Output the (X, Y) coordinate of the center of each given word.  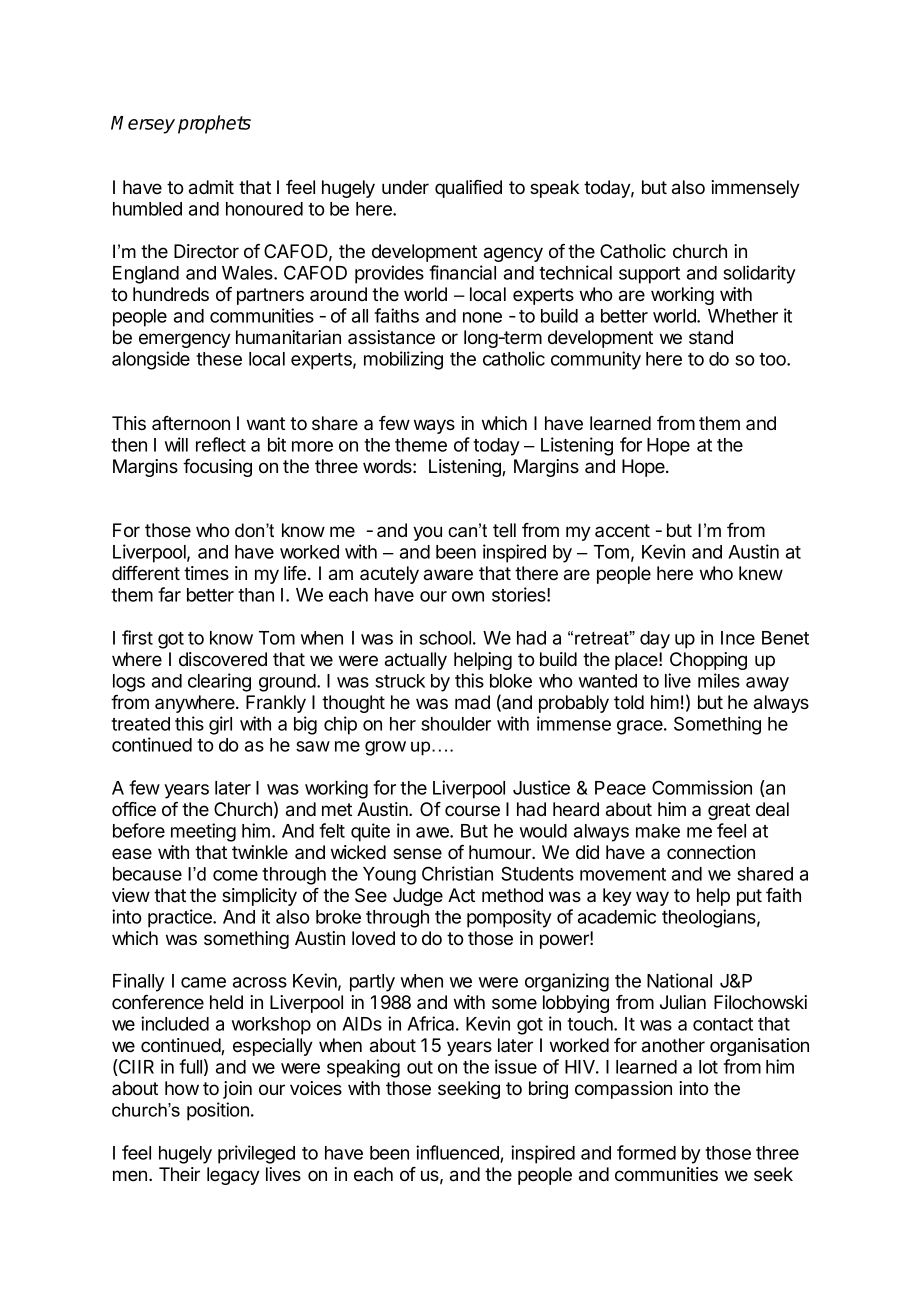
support (649, 275)
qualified (468, 189)
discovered (223, 659)
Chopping (708, 661)
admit (211, 187)
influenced (457, 1152)
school (445, 638)
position (218, 1111)
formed (646, 1152)
